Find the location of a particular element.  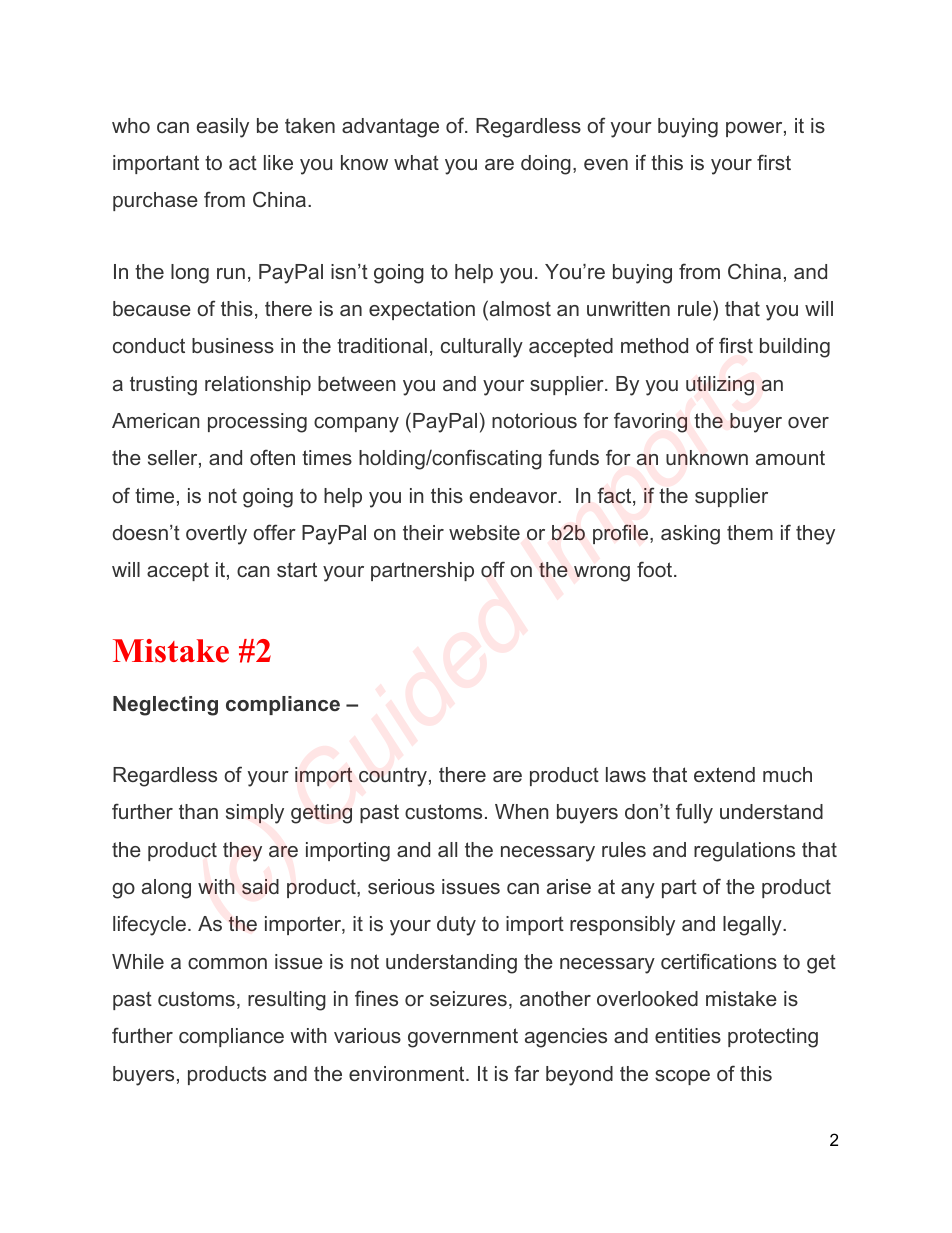

foot is located at coordinates (656, 569).
